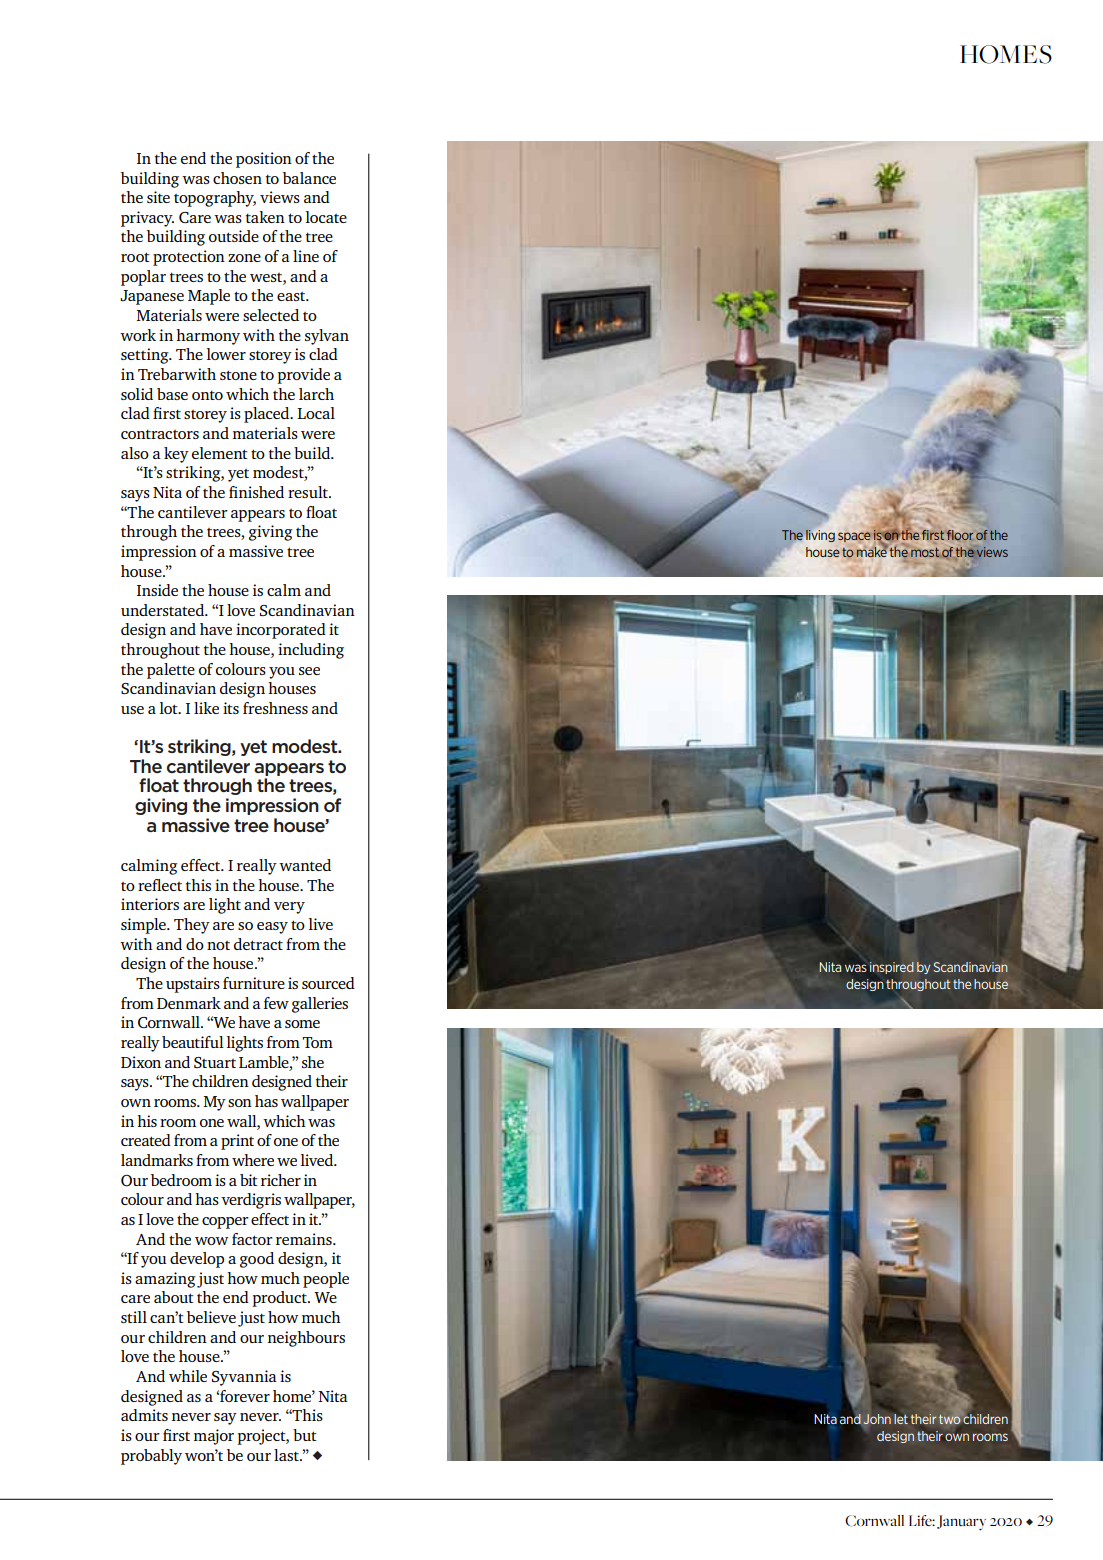  Describe the element at coordinates (305, 1435) in the page. I see `but` at that location.
